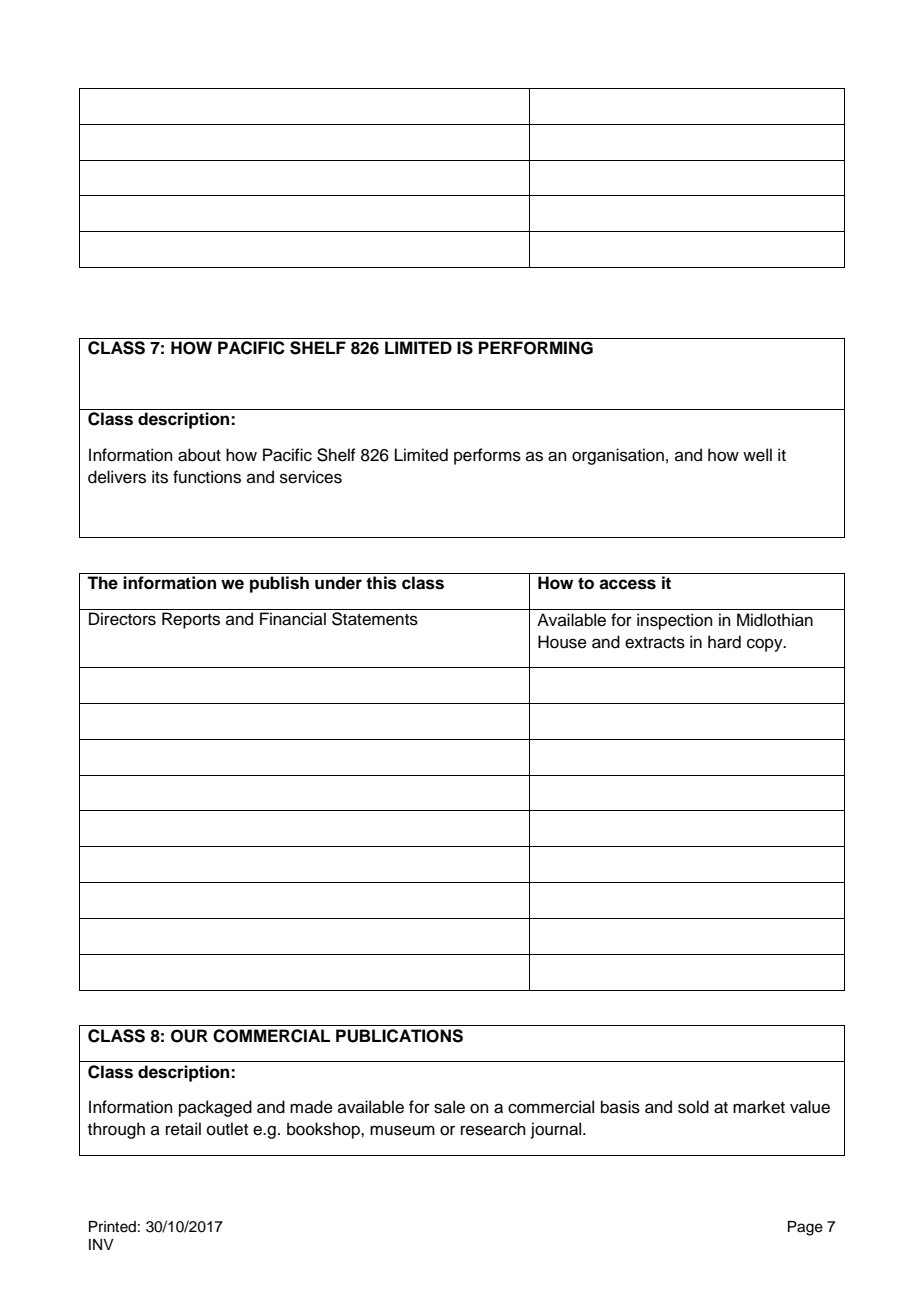 Image resolution: width=924 pixels, height=1308 pixels. I want to click on about, so click(199, 455).
